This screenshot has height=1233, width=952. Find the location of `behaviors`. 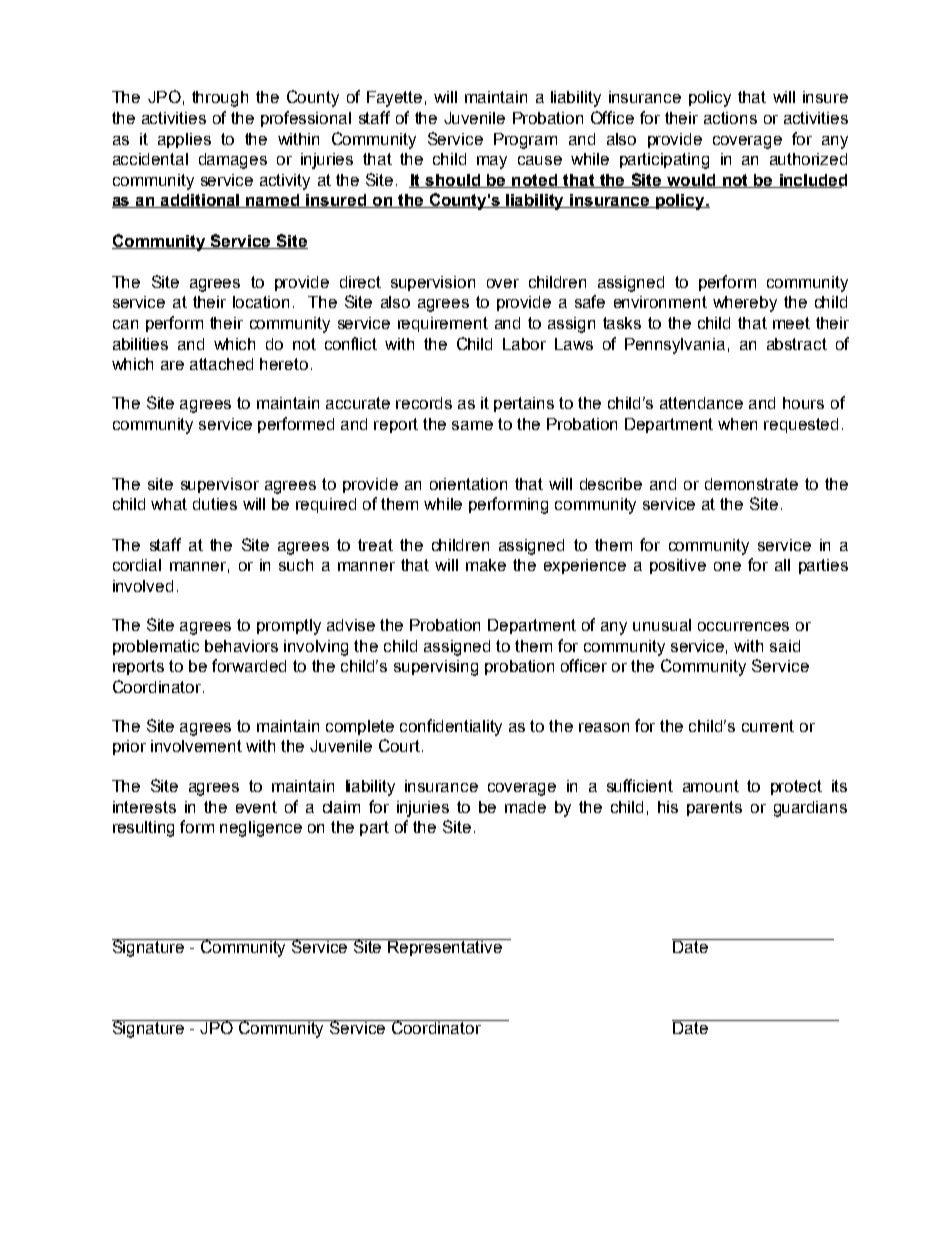

behaviors is located at coordinates (241, 646).
